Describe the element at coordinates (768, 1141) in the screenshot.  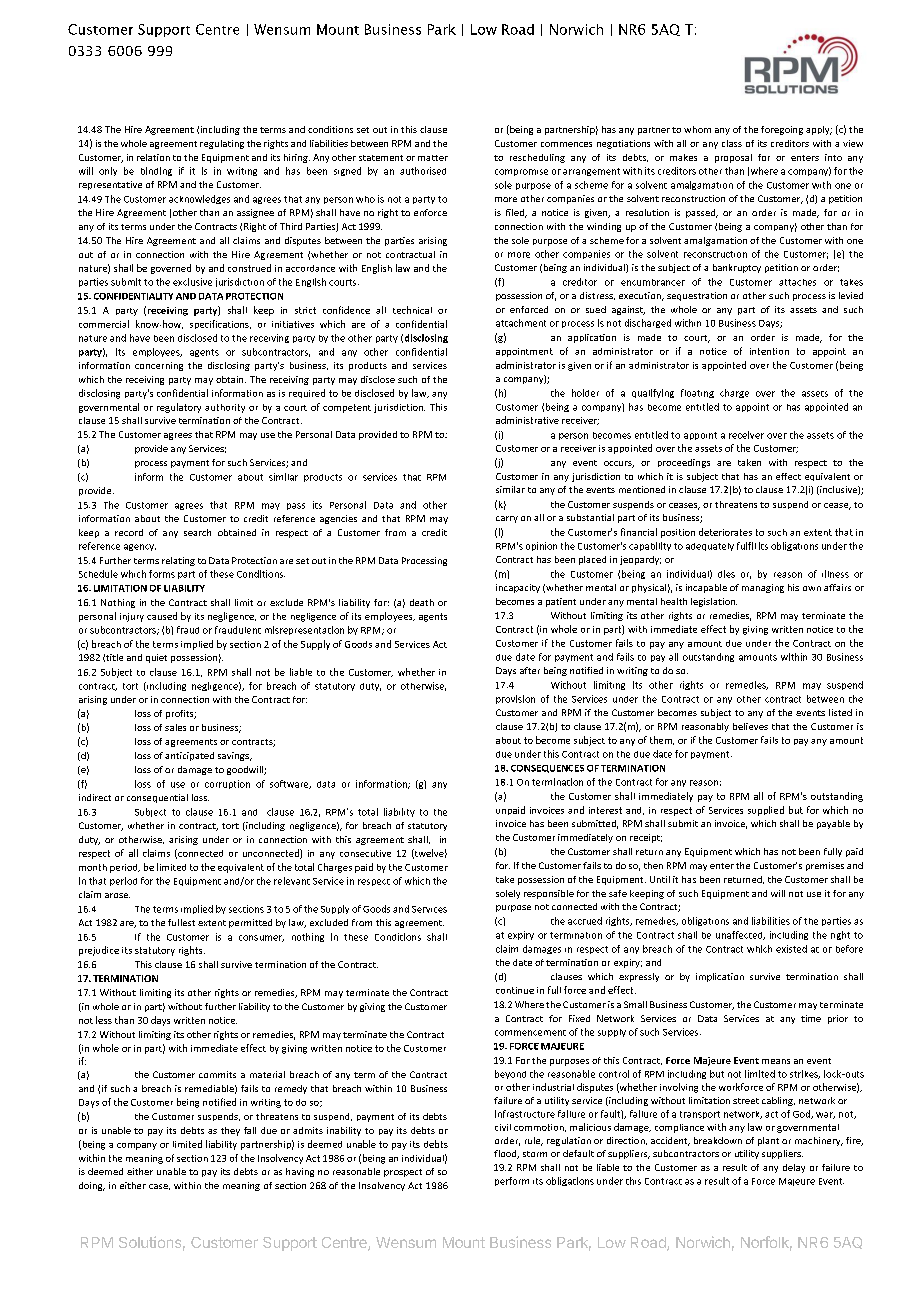
I see `plant` at that location.
